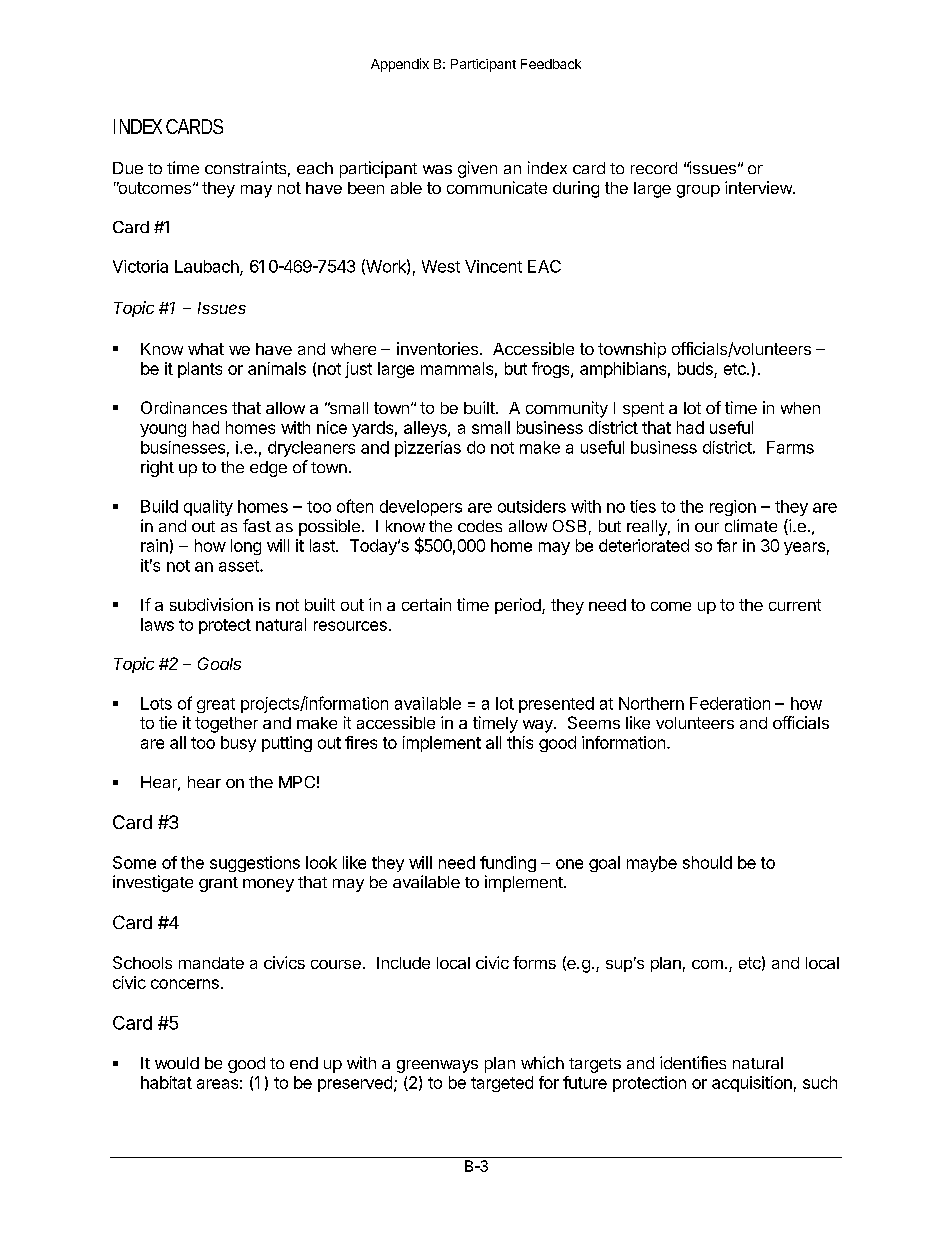 The width and height of the page is (952, 1233). What do you see at coordinates (177, 1063) in the page?
I see `would` at bounding box center [177, 1063].
